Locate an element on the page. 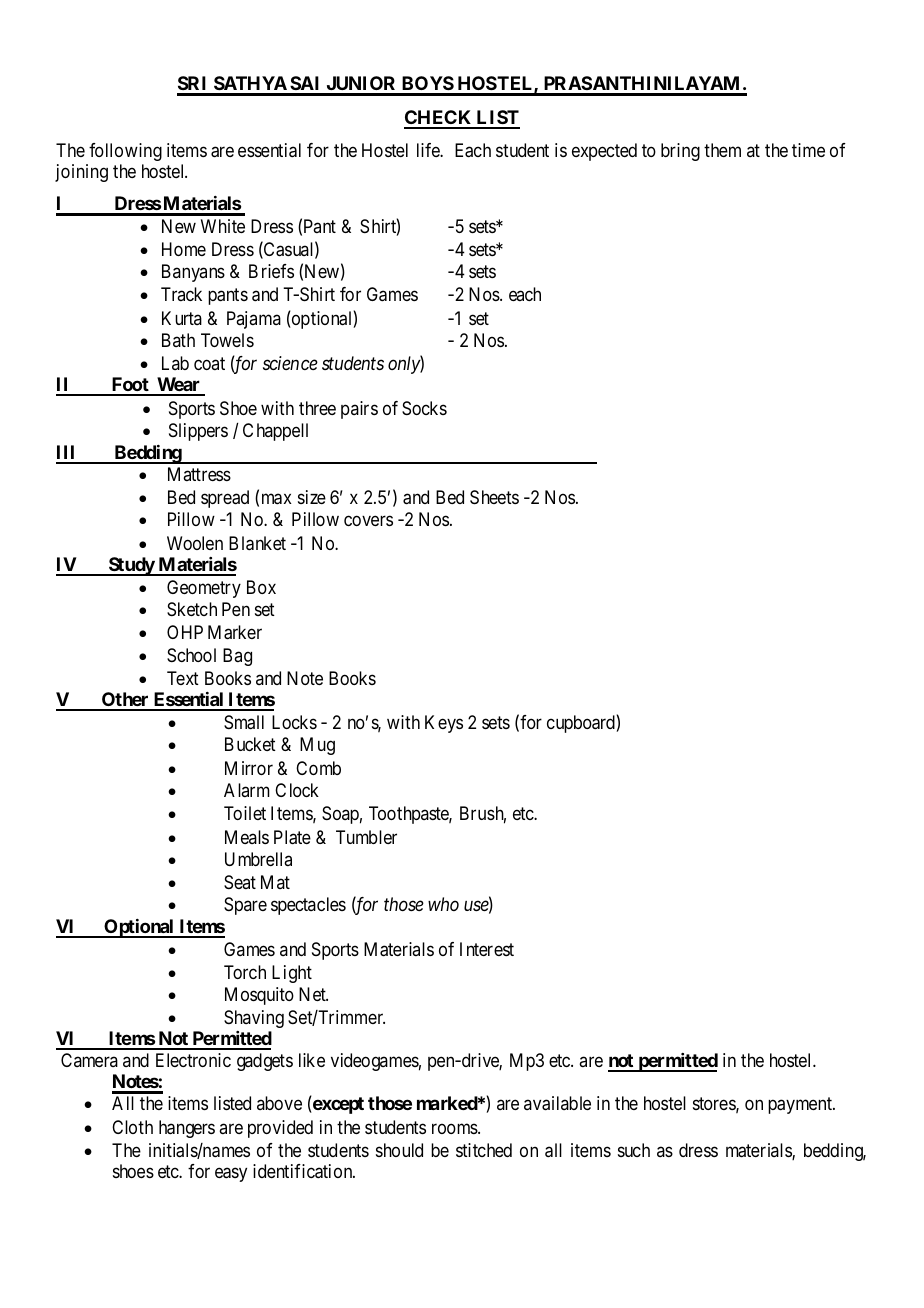  who is located at coordinates (443, 904).
